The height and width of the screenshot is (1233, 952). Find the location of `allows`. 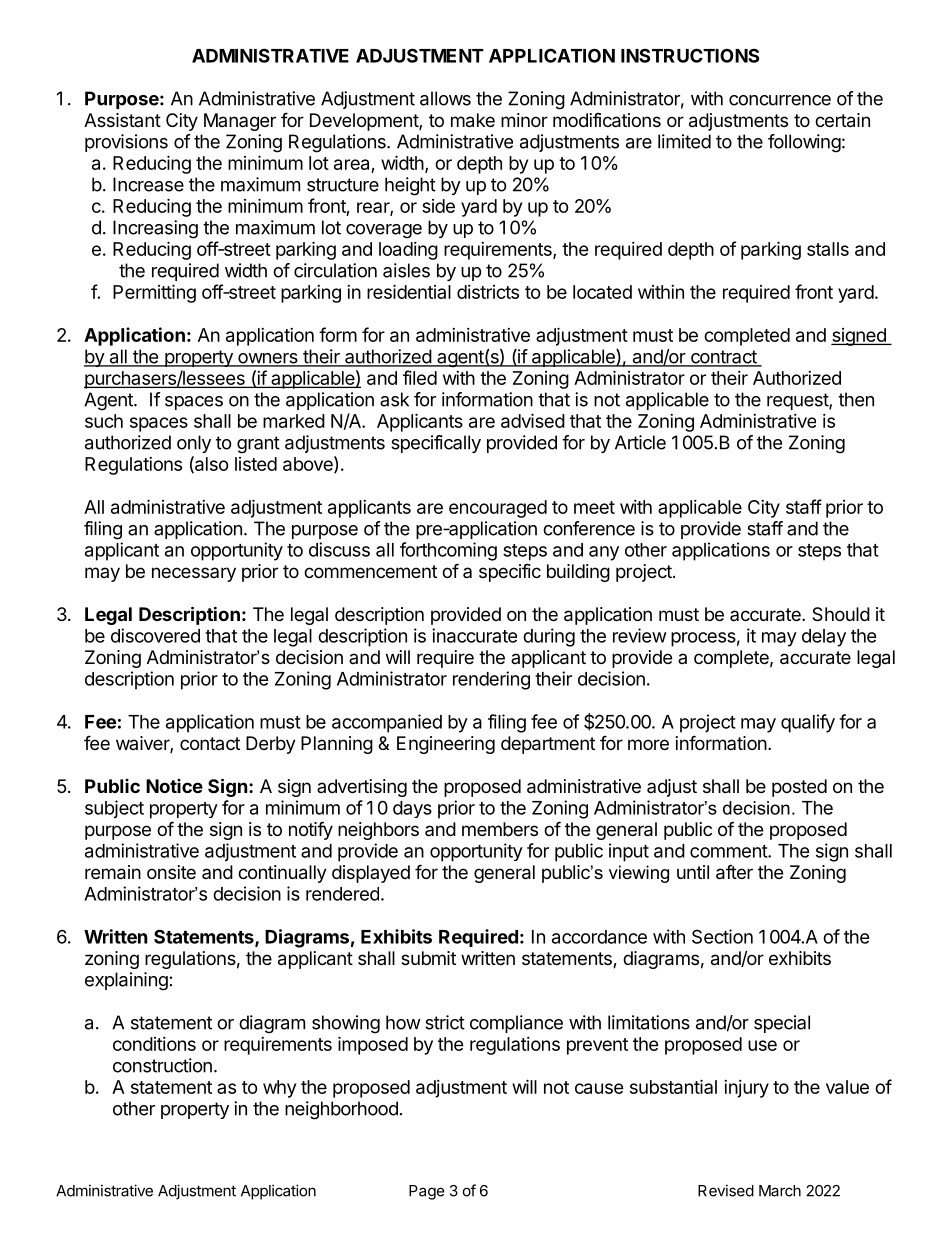

allows is located at coordinates (445, 98).
